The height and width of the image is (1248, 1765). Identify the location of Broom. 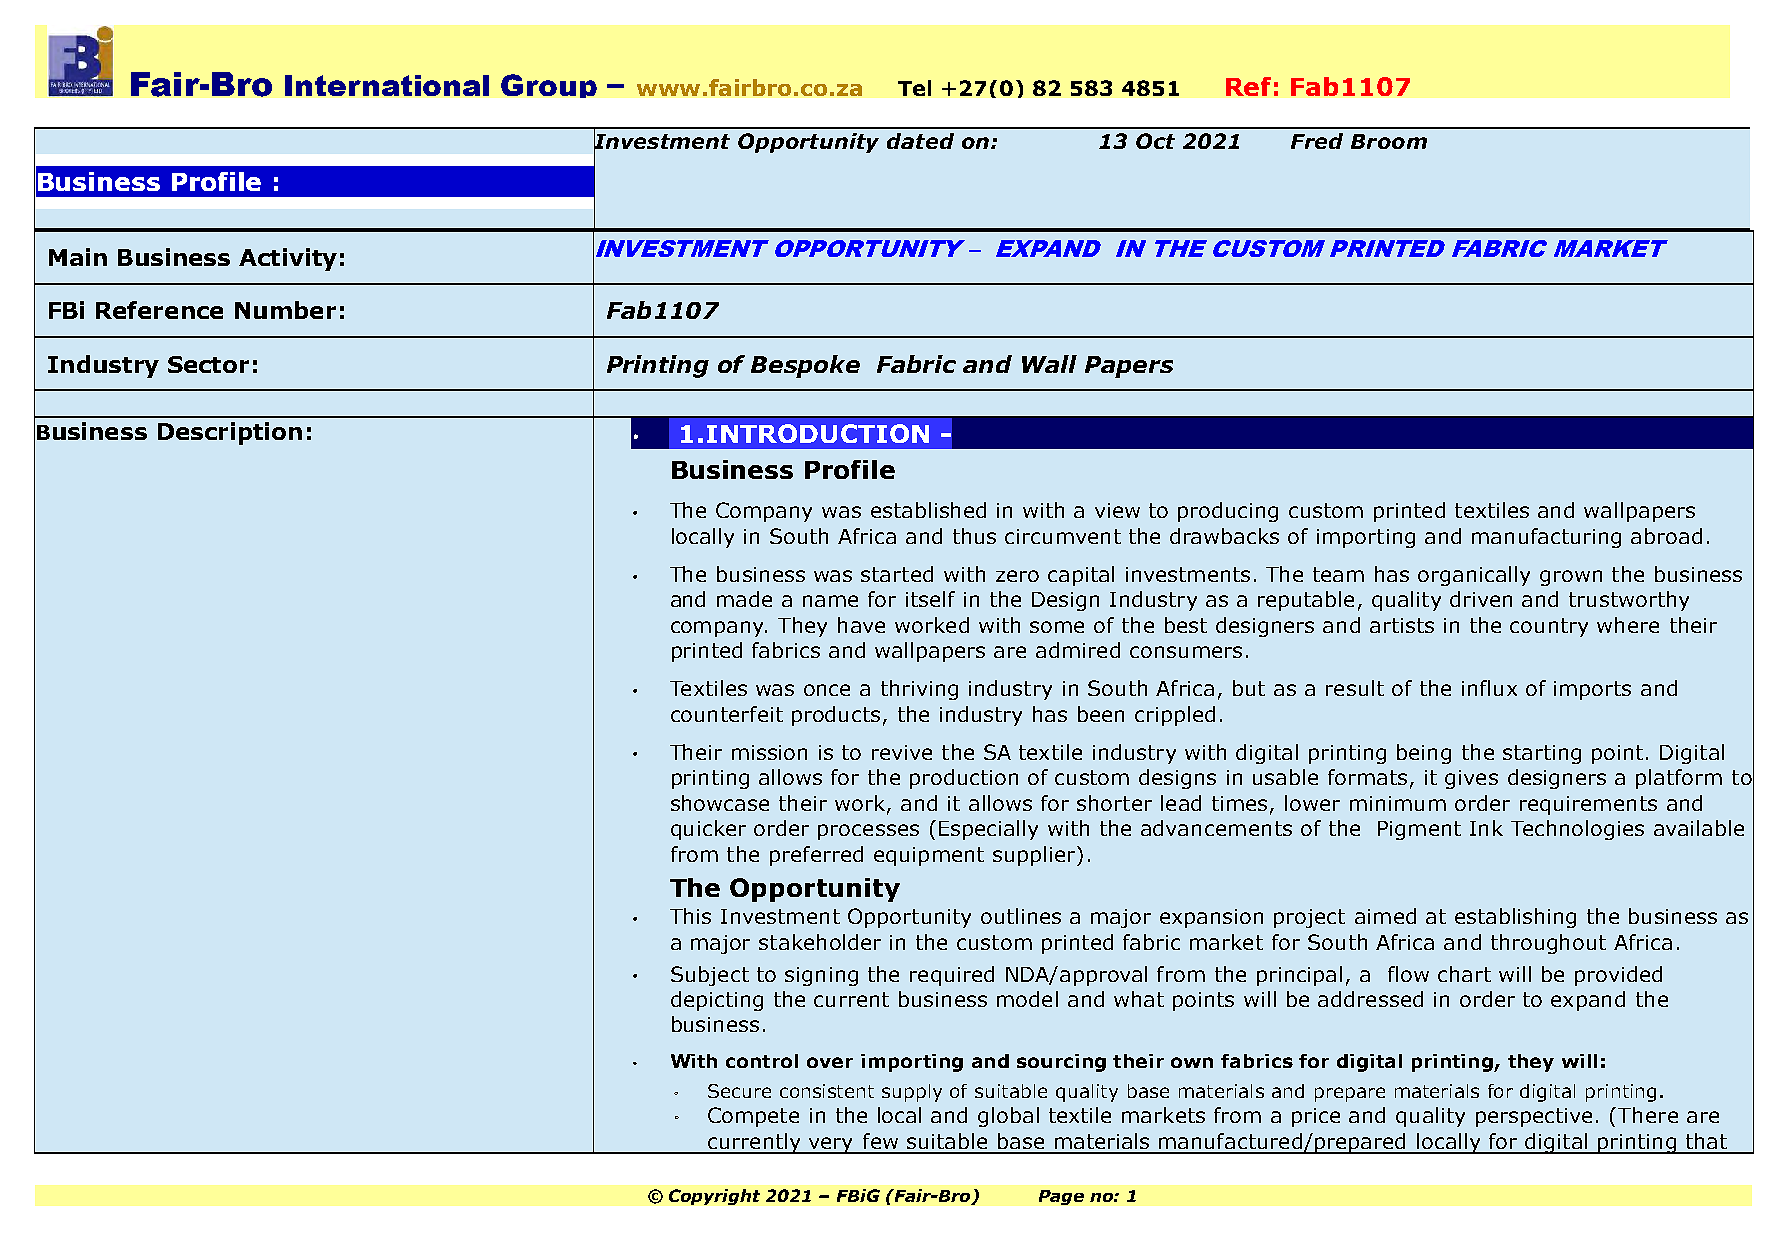
(1389, 141).
